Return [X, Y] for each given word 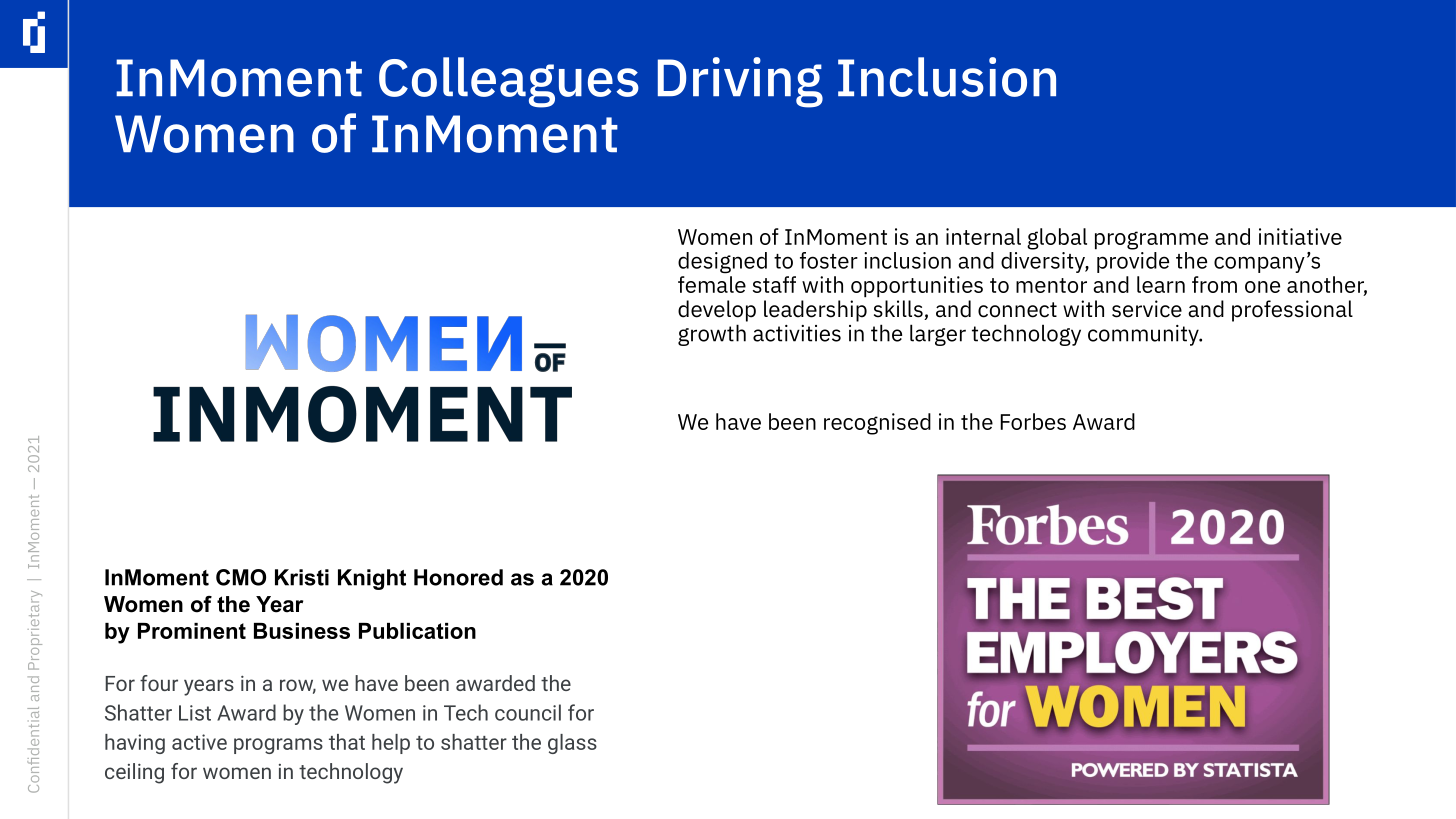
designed [722, 263]
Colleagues [509, 82]
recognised [877, 424]
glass [572, 744]
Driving [740, 82]
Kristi [302, 577]
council [528, 712]
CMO [241, 577]
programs [278, 746]
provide [1132, 261]
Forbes [1033, 421]
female [712, 284]
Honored [458, 577]
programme [1151, 240]
